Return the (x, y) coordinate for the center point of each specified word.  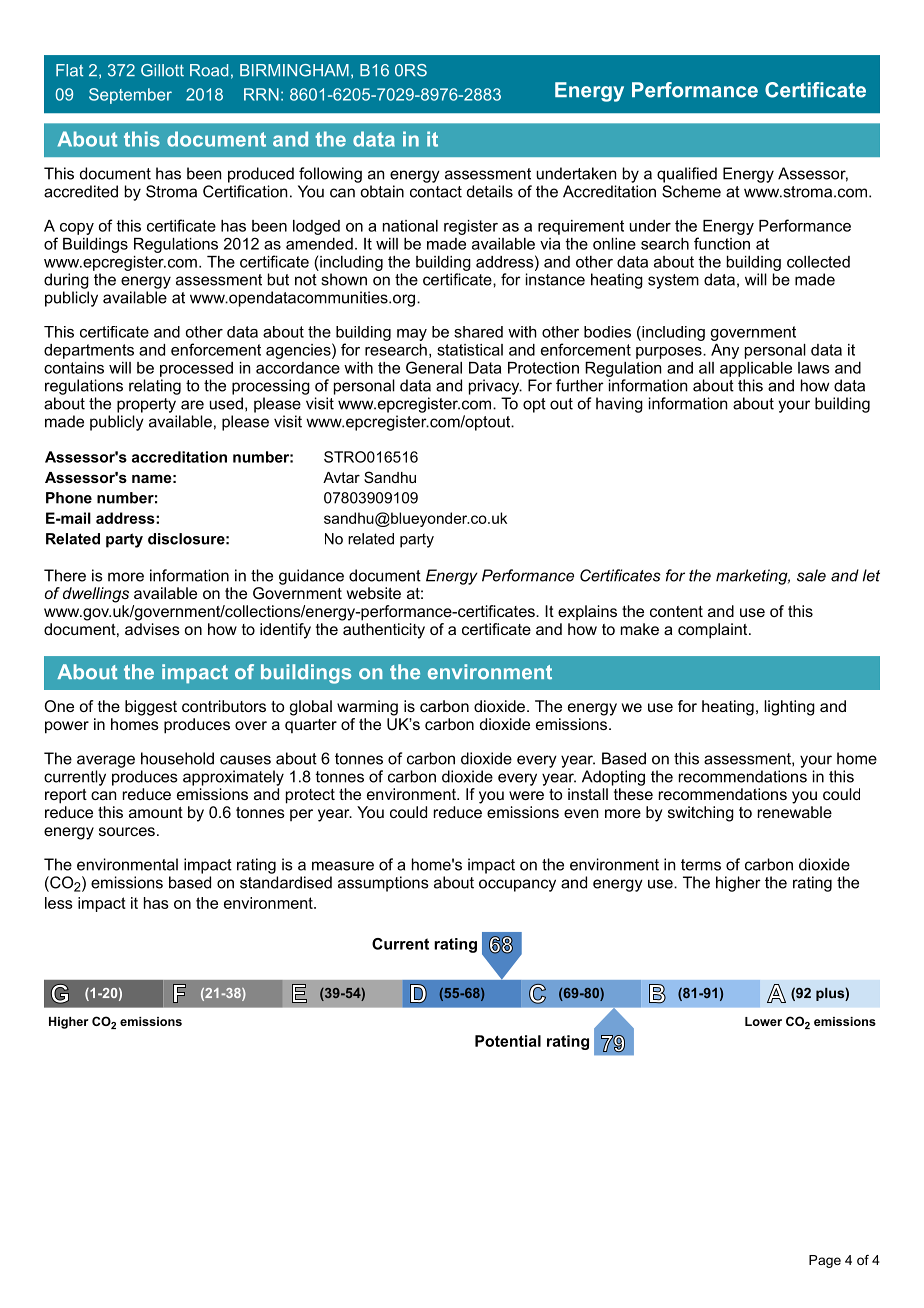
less (59, 903)
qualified (687, 175)
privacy (495, 387)
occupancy (517, 885)
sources (127, 831)
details (490, 191)
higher (738, 884)
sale (811, 575)
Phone (69, 498)
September (130, 96)
